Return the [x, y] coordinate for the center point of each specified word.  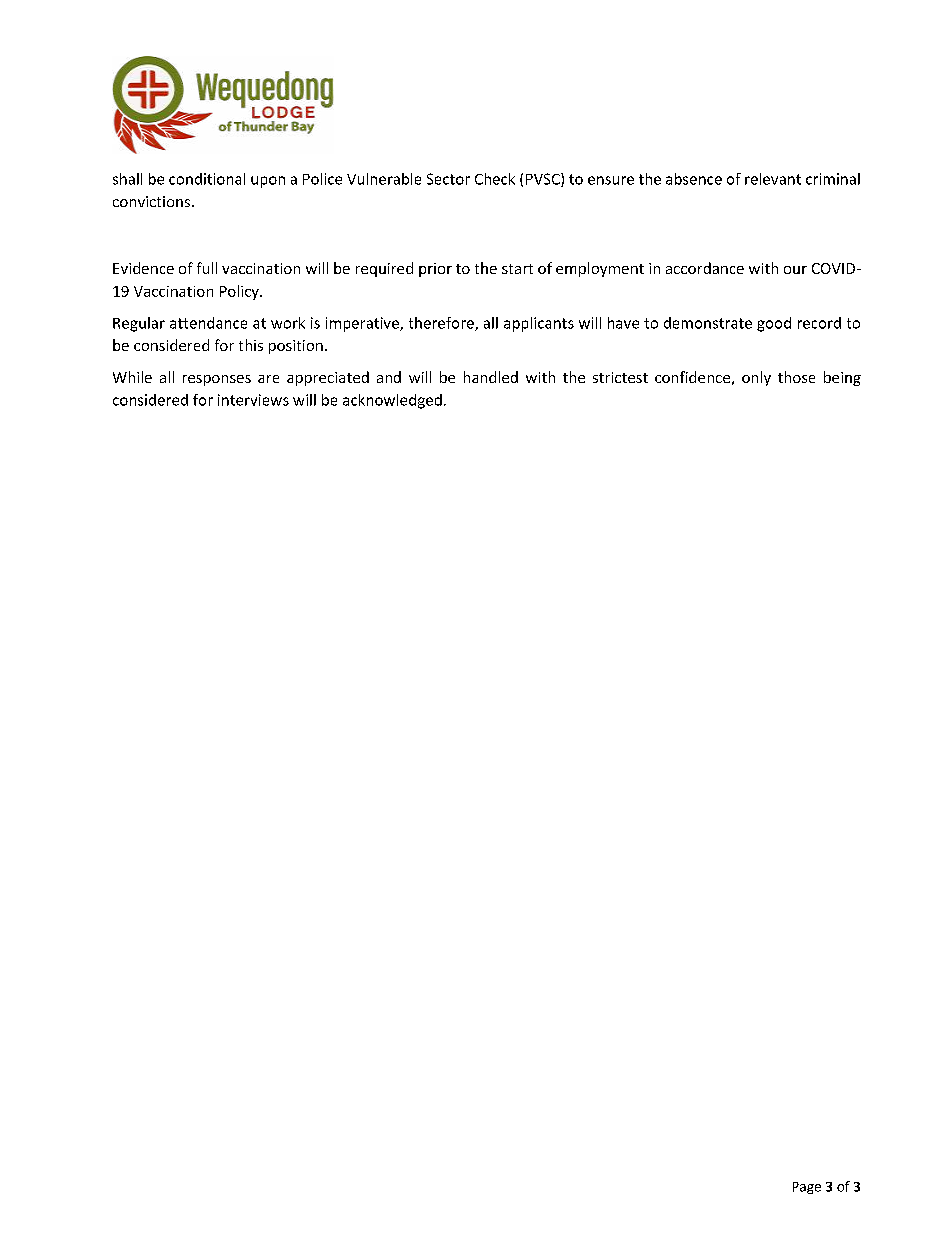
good [774, 324]
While [132, 377]
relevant [773, 179]
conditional [207, 179]
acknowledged [392, 401]
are [268, 379]
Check [495, 179]
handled [491, 377]
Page [807, 1188]
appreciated [328, 378]
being [842, 378]
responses [217, 380]
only [756, 378]
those [796, 377]
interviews [253, 400]
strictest [620, 377]
